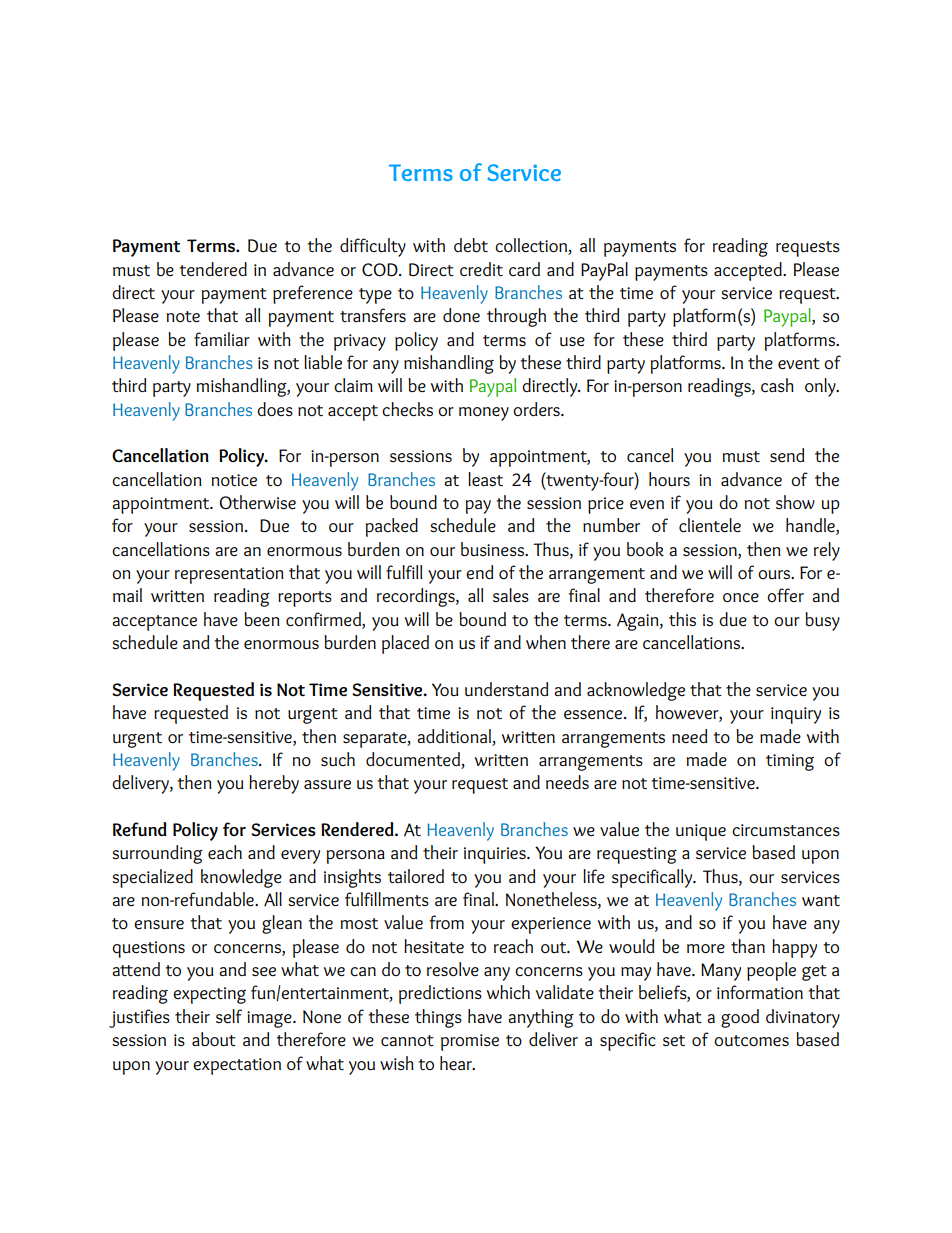  Describe the element at coordinates (481, 269) in the document. I see `credit` at that location.
